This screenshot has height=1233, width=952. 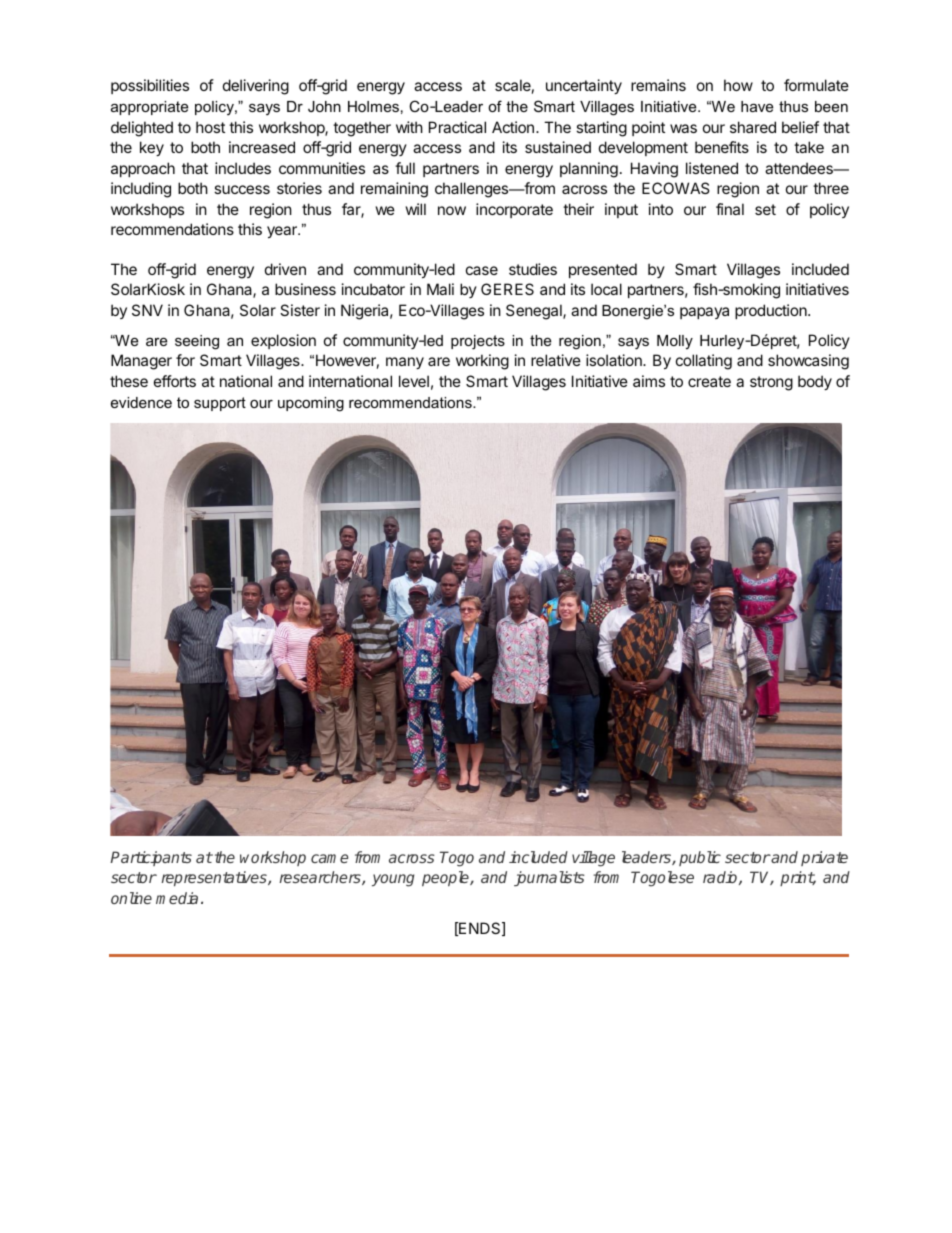 What do you see at coordinates (709, 381) in the screenshot?
I see `create` at bounding box center [709, 381].
